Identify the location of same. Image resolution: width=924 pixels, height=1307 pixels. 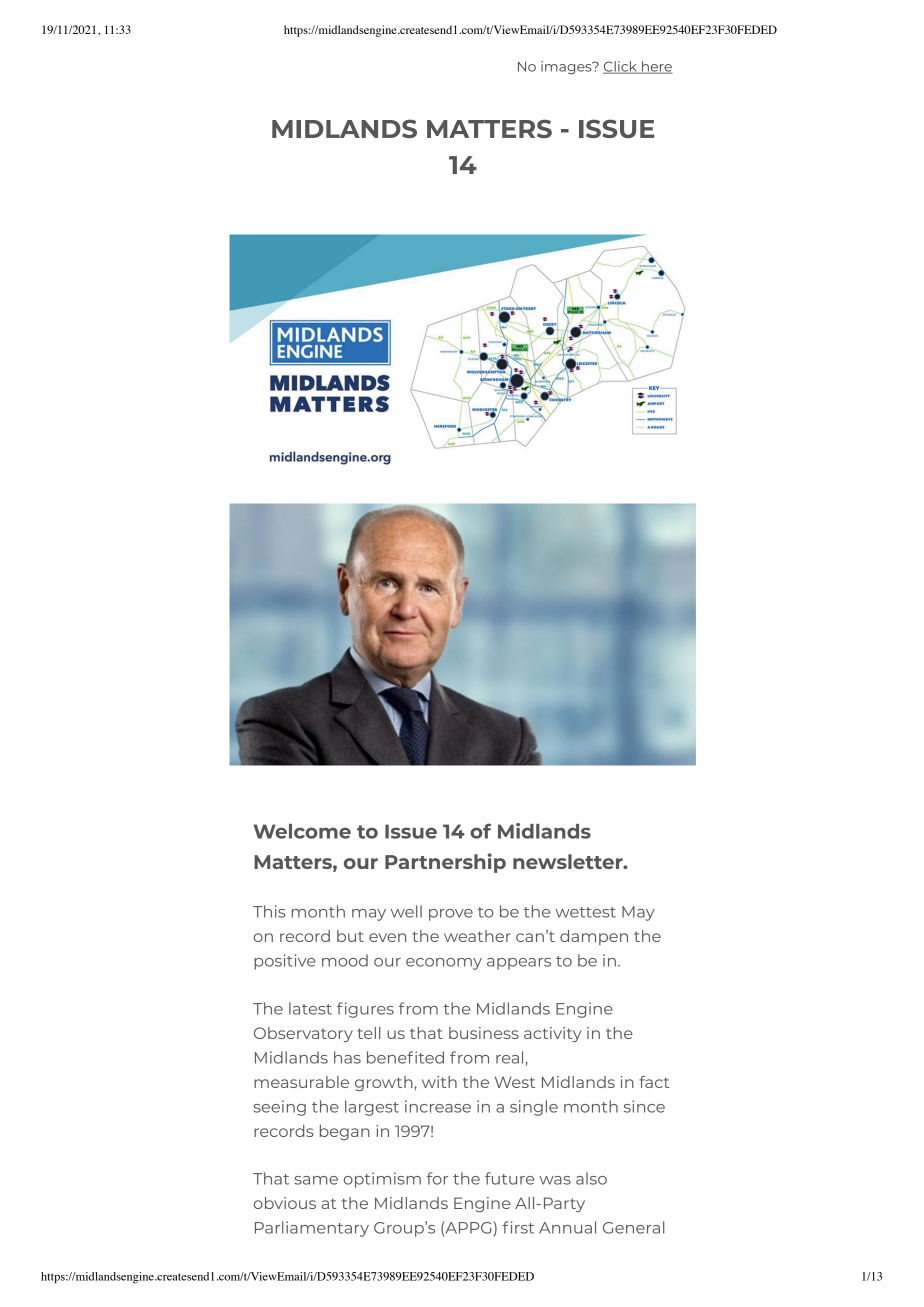
(316, 1180).
